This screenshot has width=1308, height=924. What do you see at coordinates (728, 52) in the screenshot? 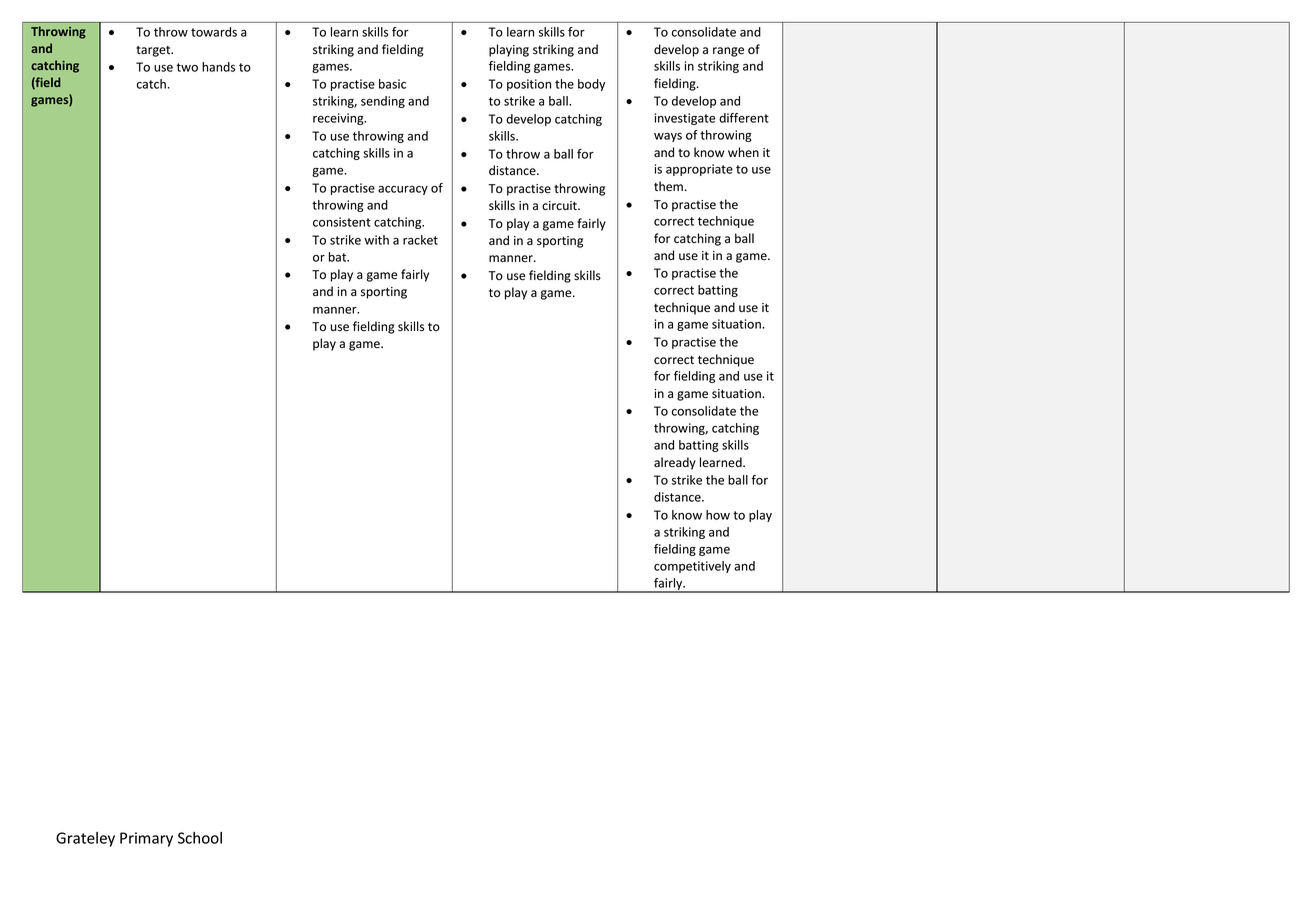
I see `range` at bounding box center [728, 52].
